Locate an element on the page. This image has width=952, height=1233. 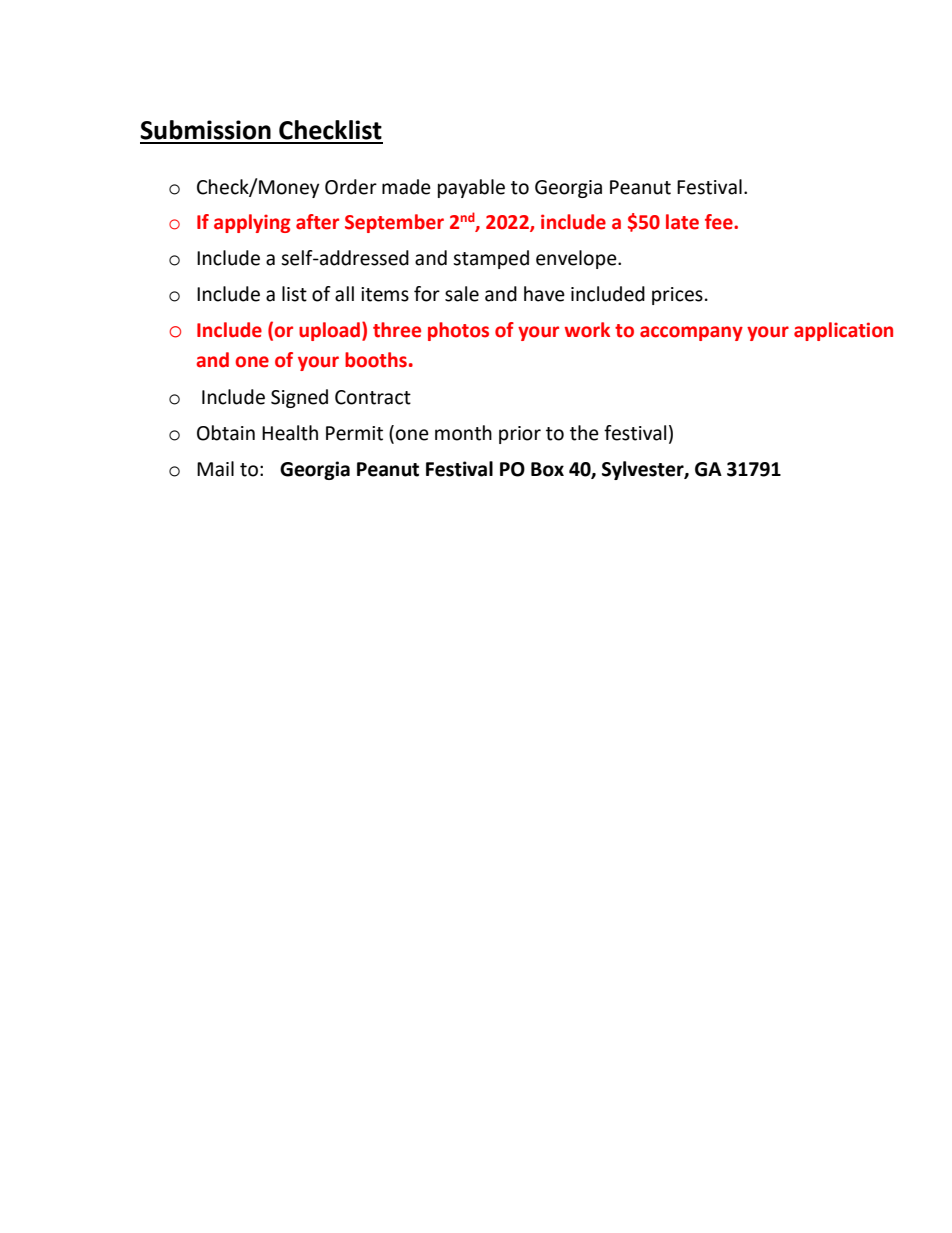
stamped is located at coordinates (491, 259).
